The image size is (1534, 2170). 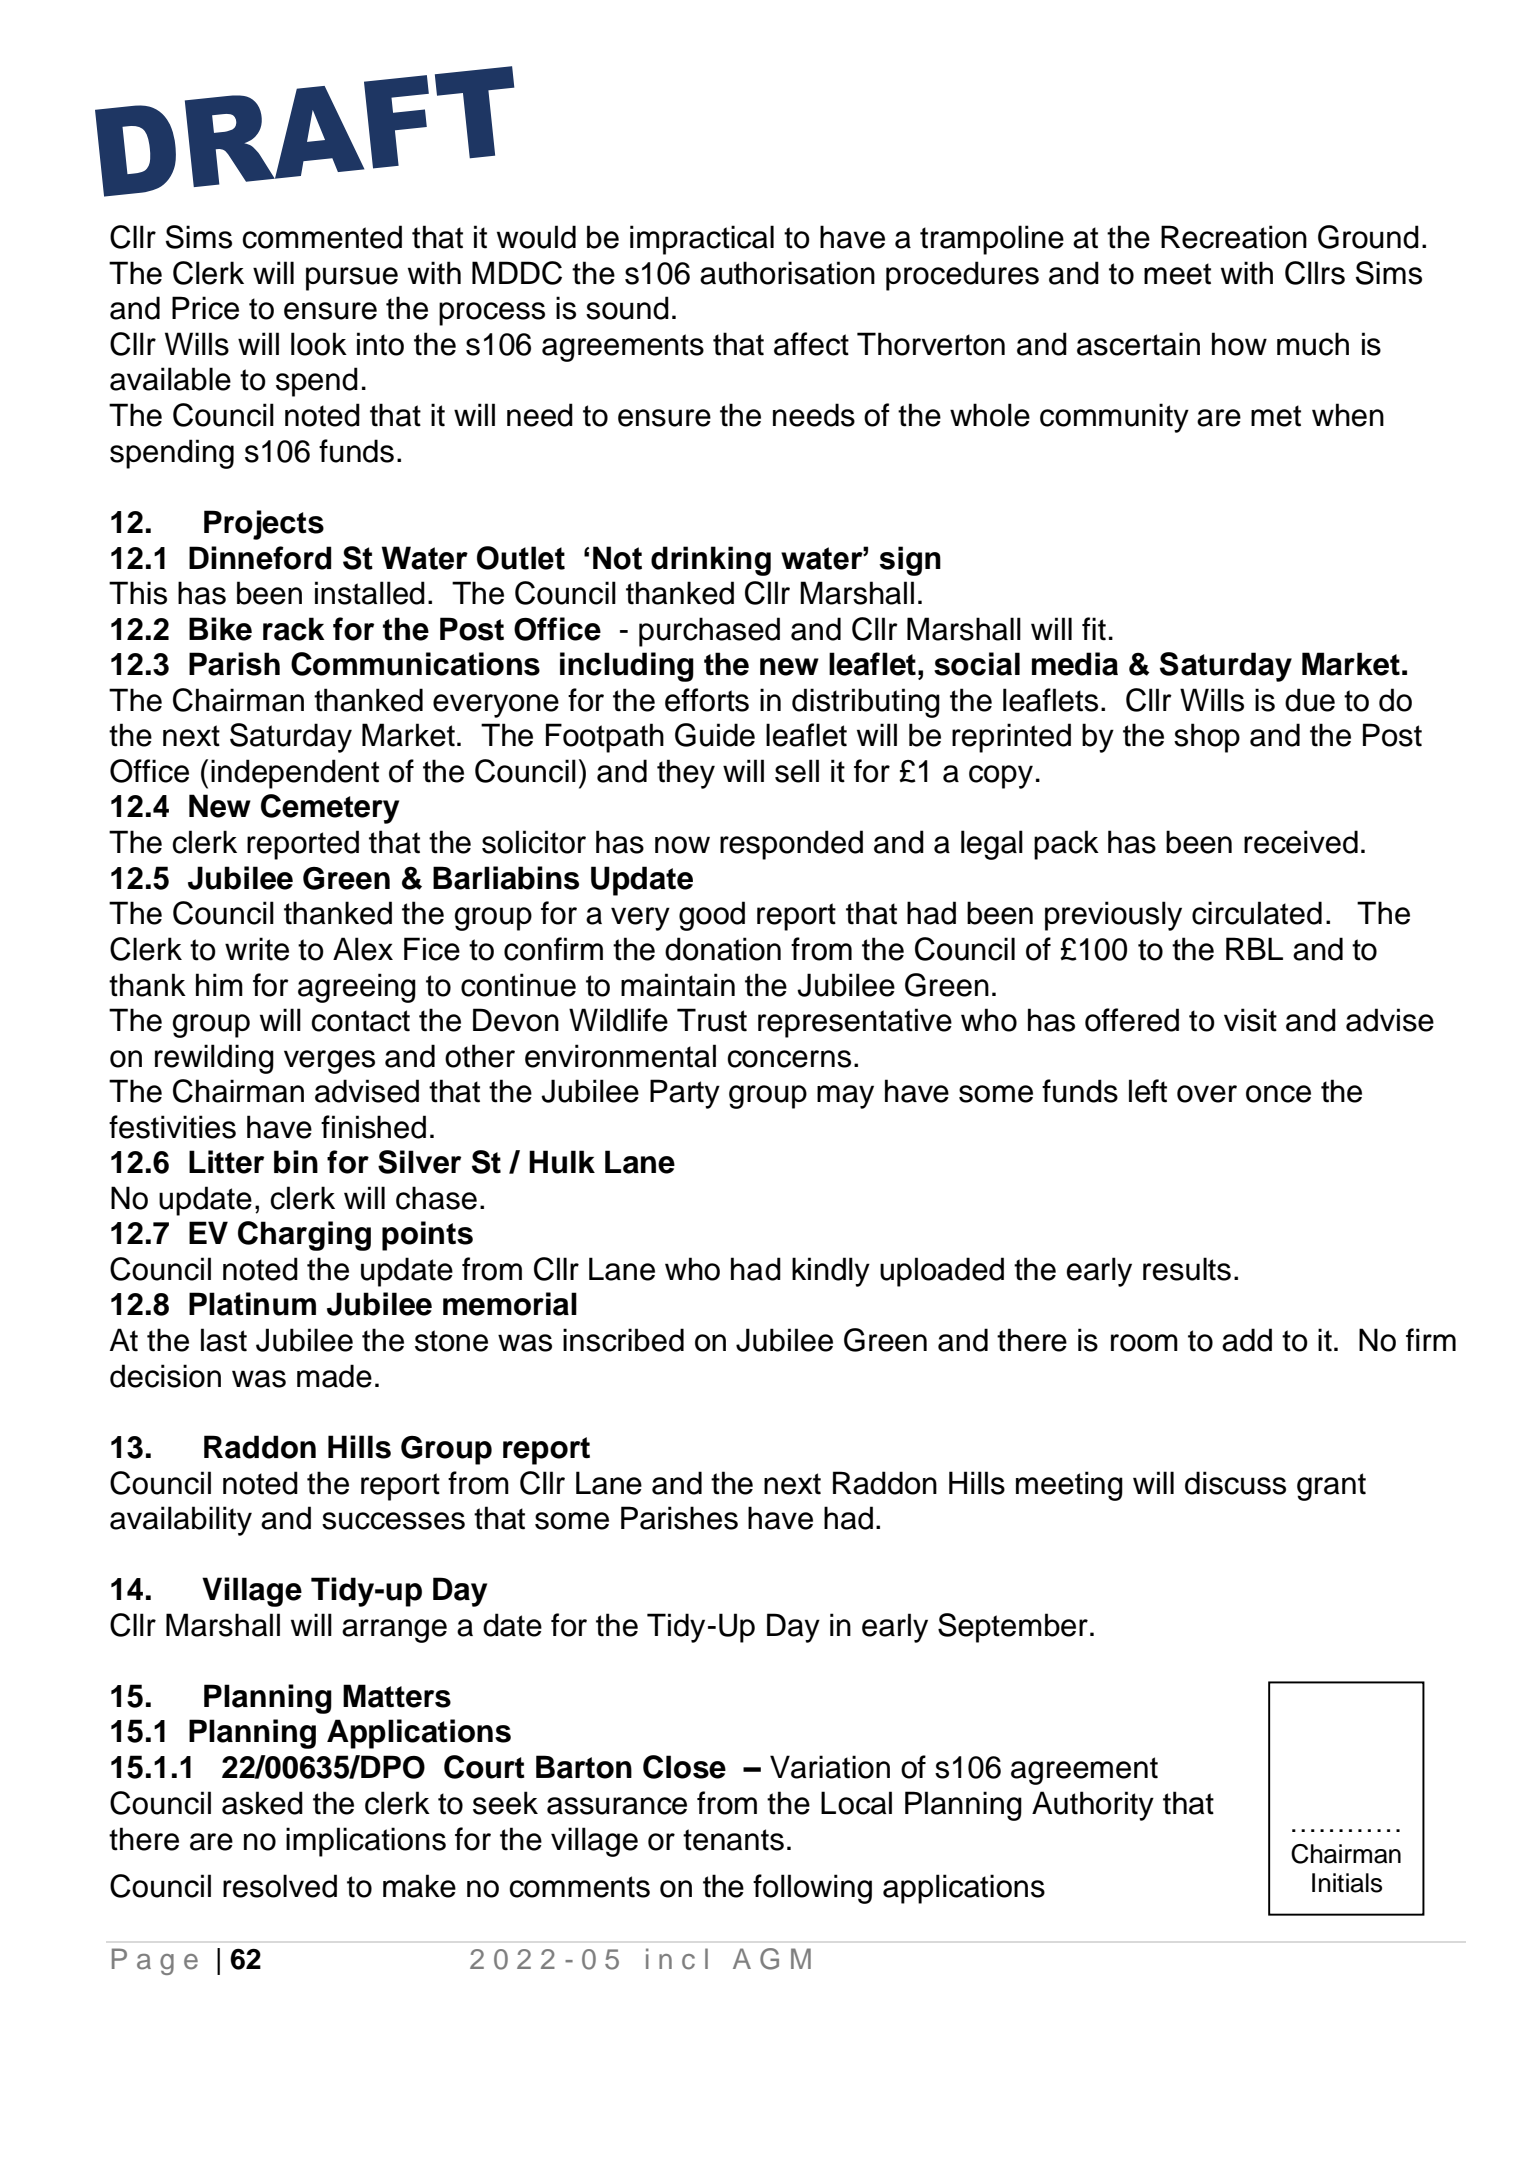 What do you see at coordinates (733, 1840) in the screenshot?
I see `tenants` at bounding box center [733, 1840].
